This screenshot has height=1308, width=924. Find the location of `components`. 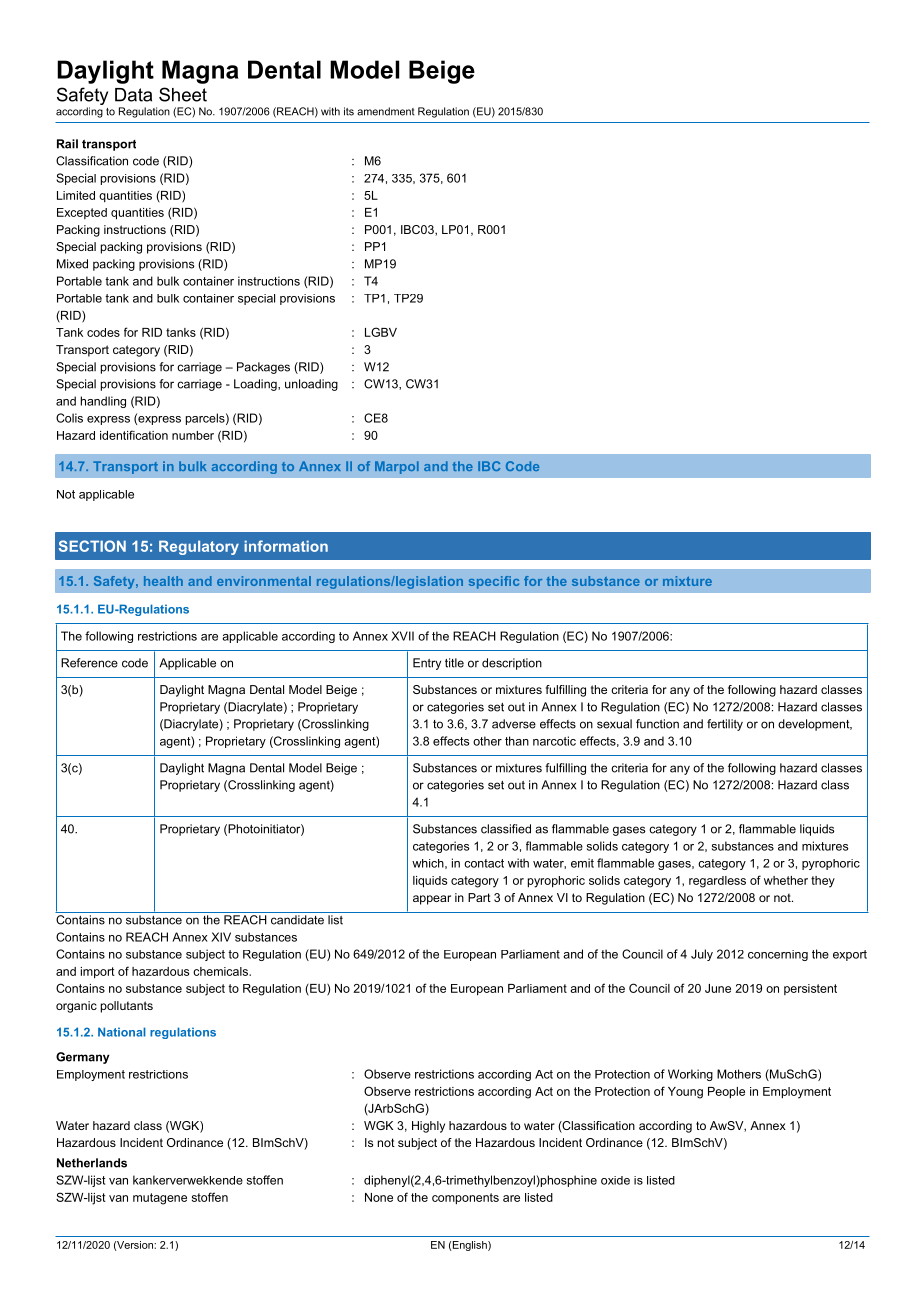

components is located at coordinates (465, 1199).
